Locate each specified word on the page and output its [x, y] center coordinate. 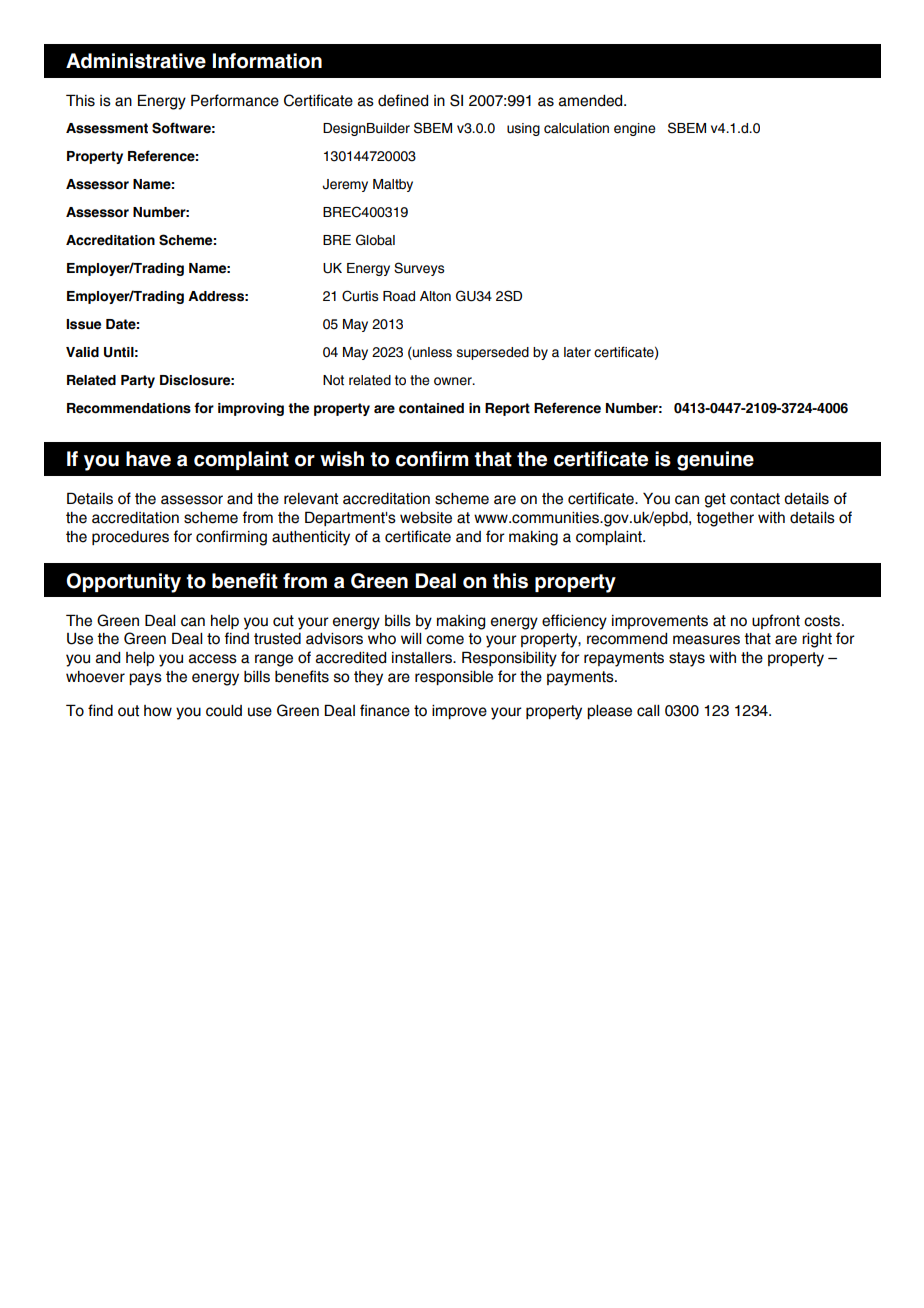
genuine [715, 461]
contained [431, 408]
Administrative [136, 61]
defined [403, 100]
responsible [454, 678]
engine [634, 129]
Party [138, 381]
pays [145, 679]
